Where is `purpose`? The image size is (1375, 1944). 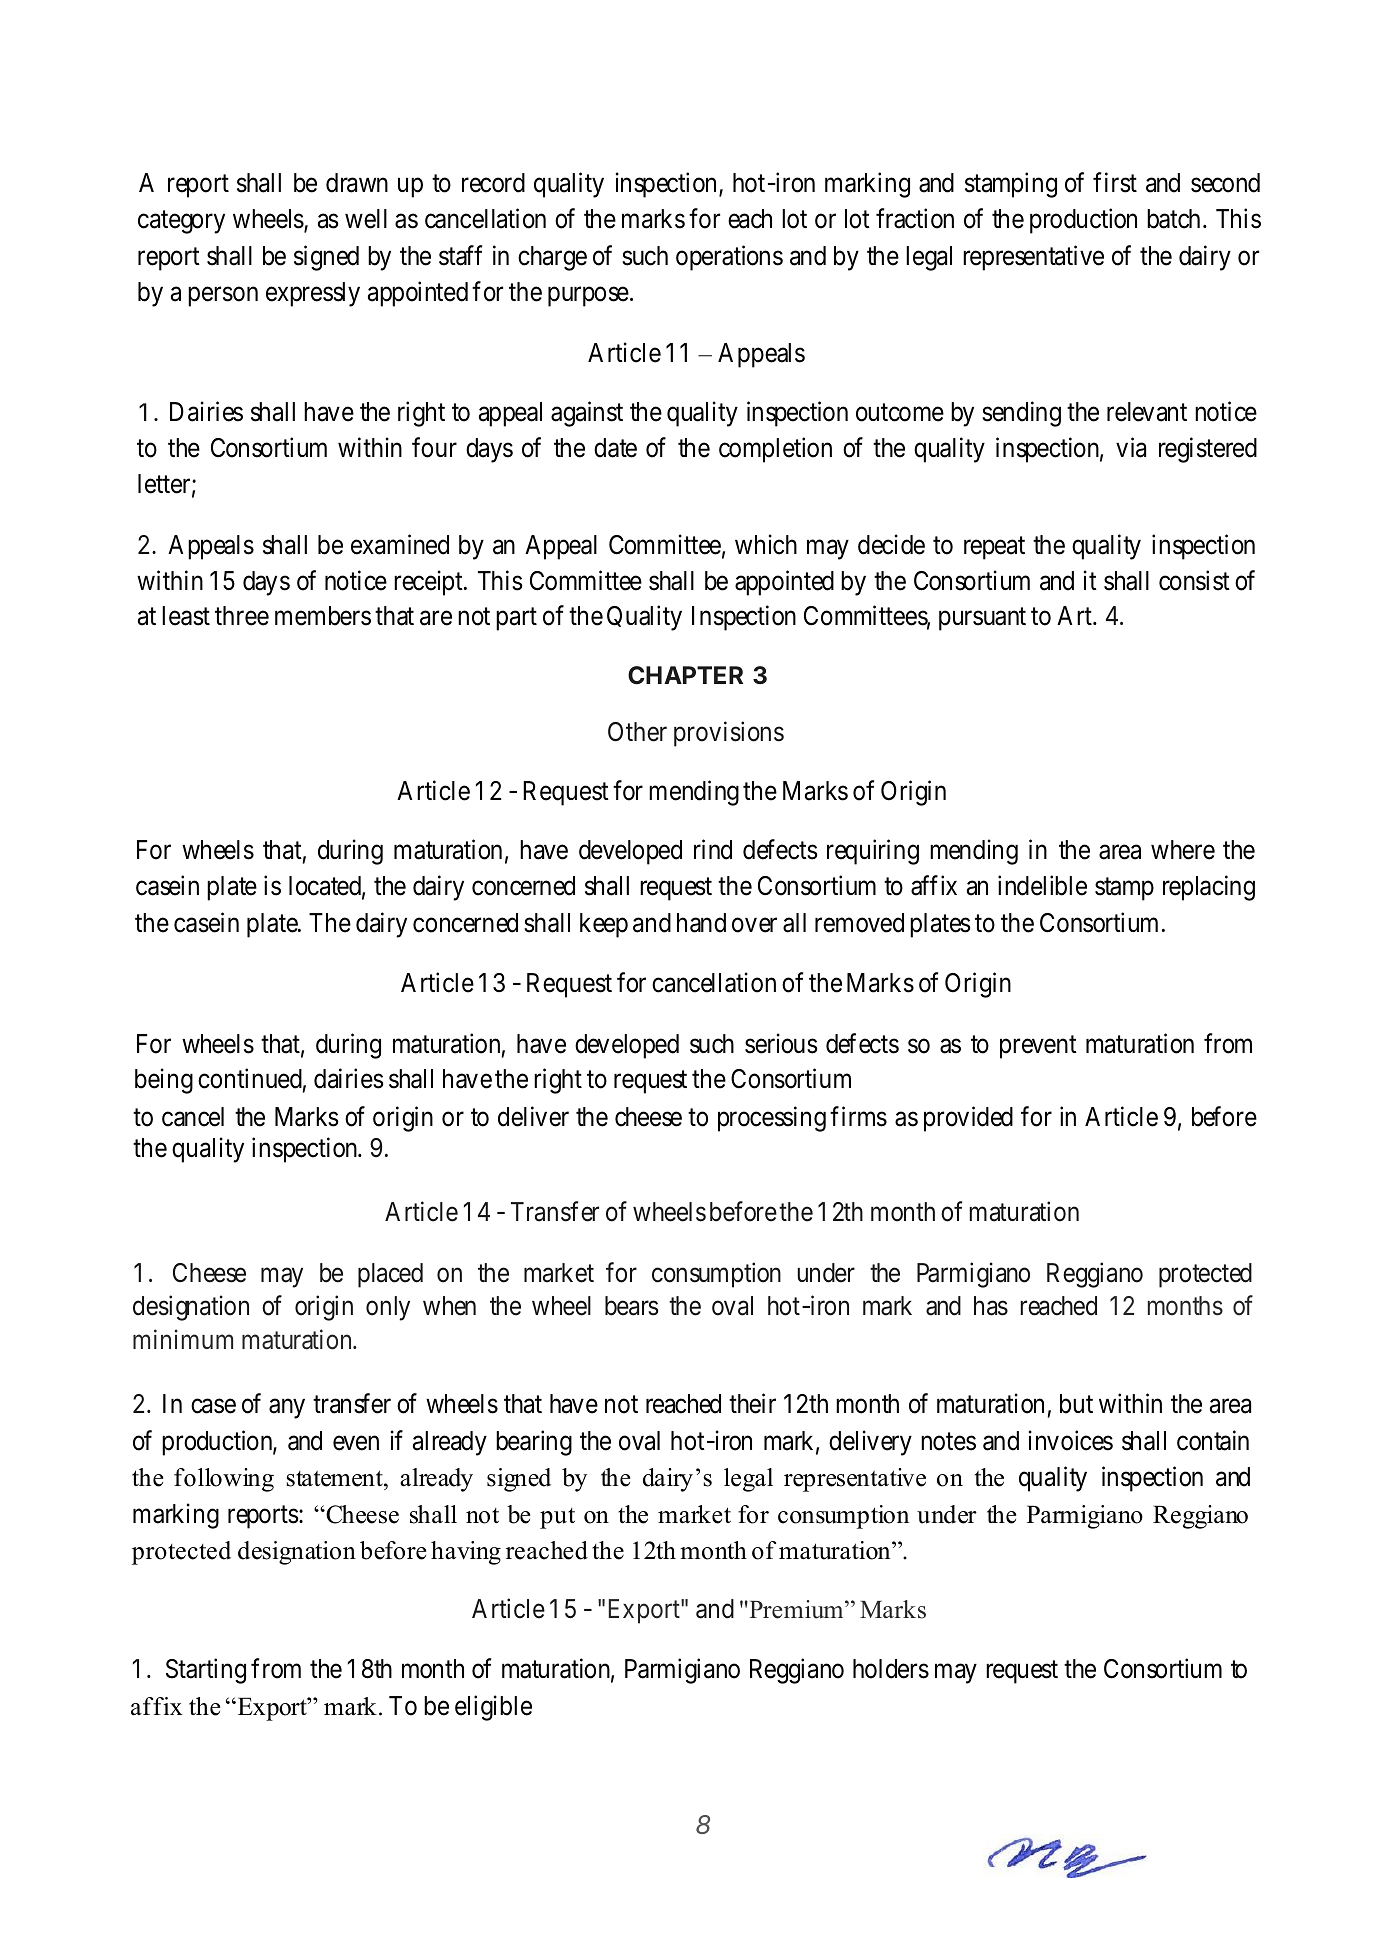
purpose is located at coordinates (588, 297).
